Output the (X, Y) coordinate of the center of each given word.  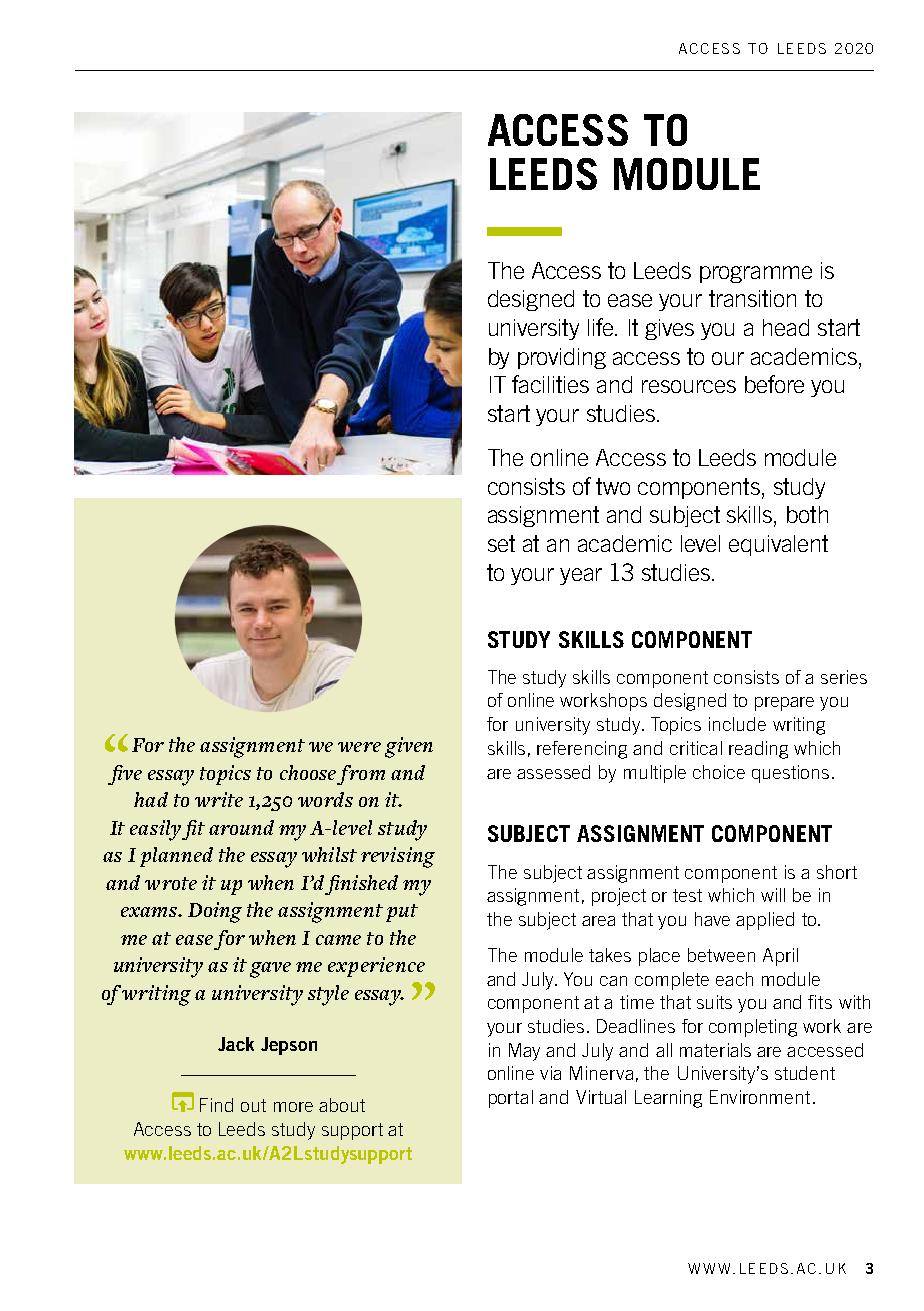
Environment (760, 1097)
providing (562, 358)
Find (216, 1105)
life (602, 327)
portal (511, 1099)
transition (752, 298)
